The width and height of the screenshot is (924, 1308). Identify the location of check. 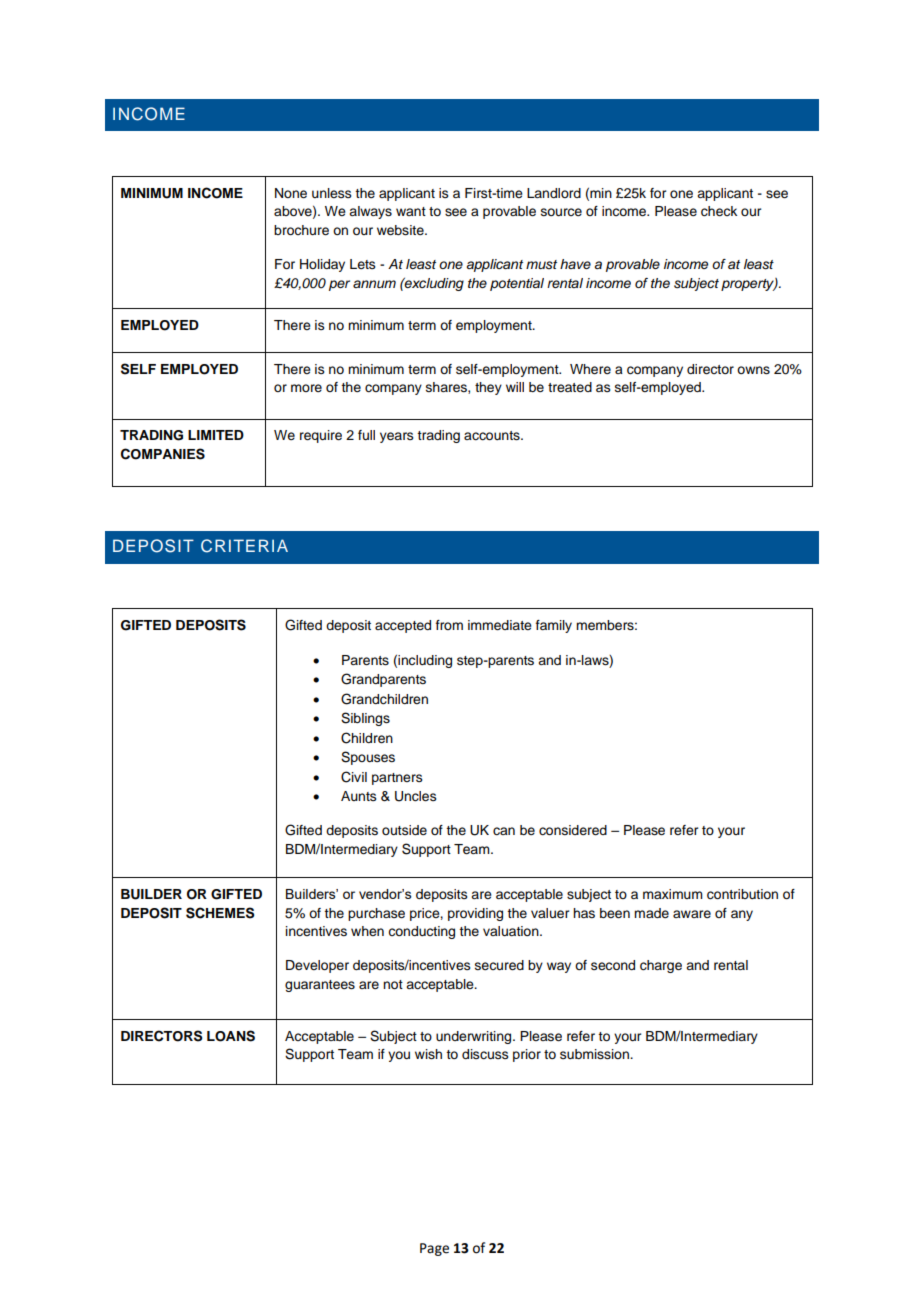
(719, 211).
